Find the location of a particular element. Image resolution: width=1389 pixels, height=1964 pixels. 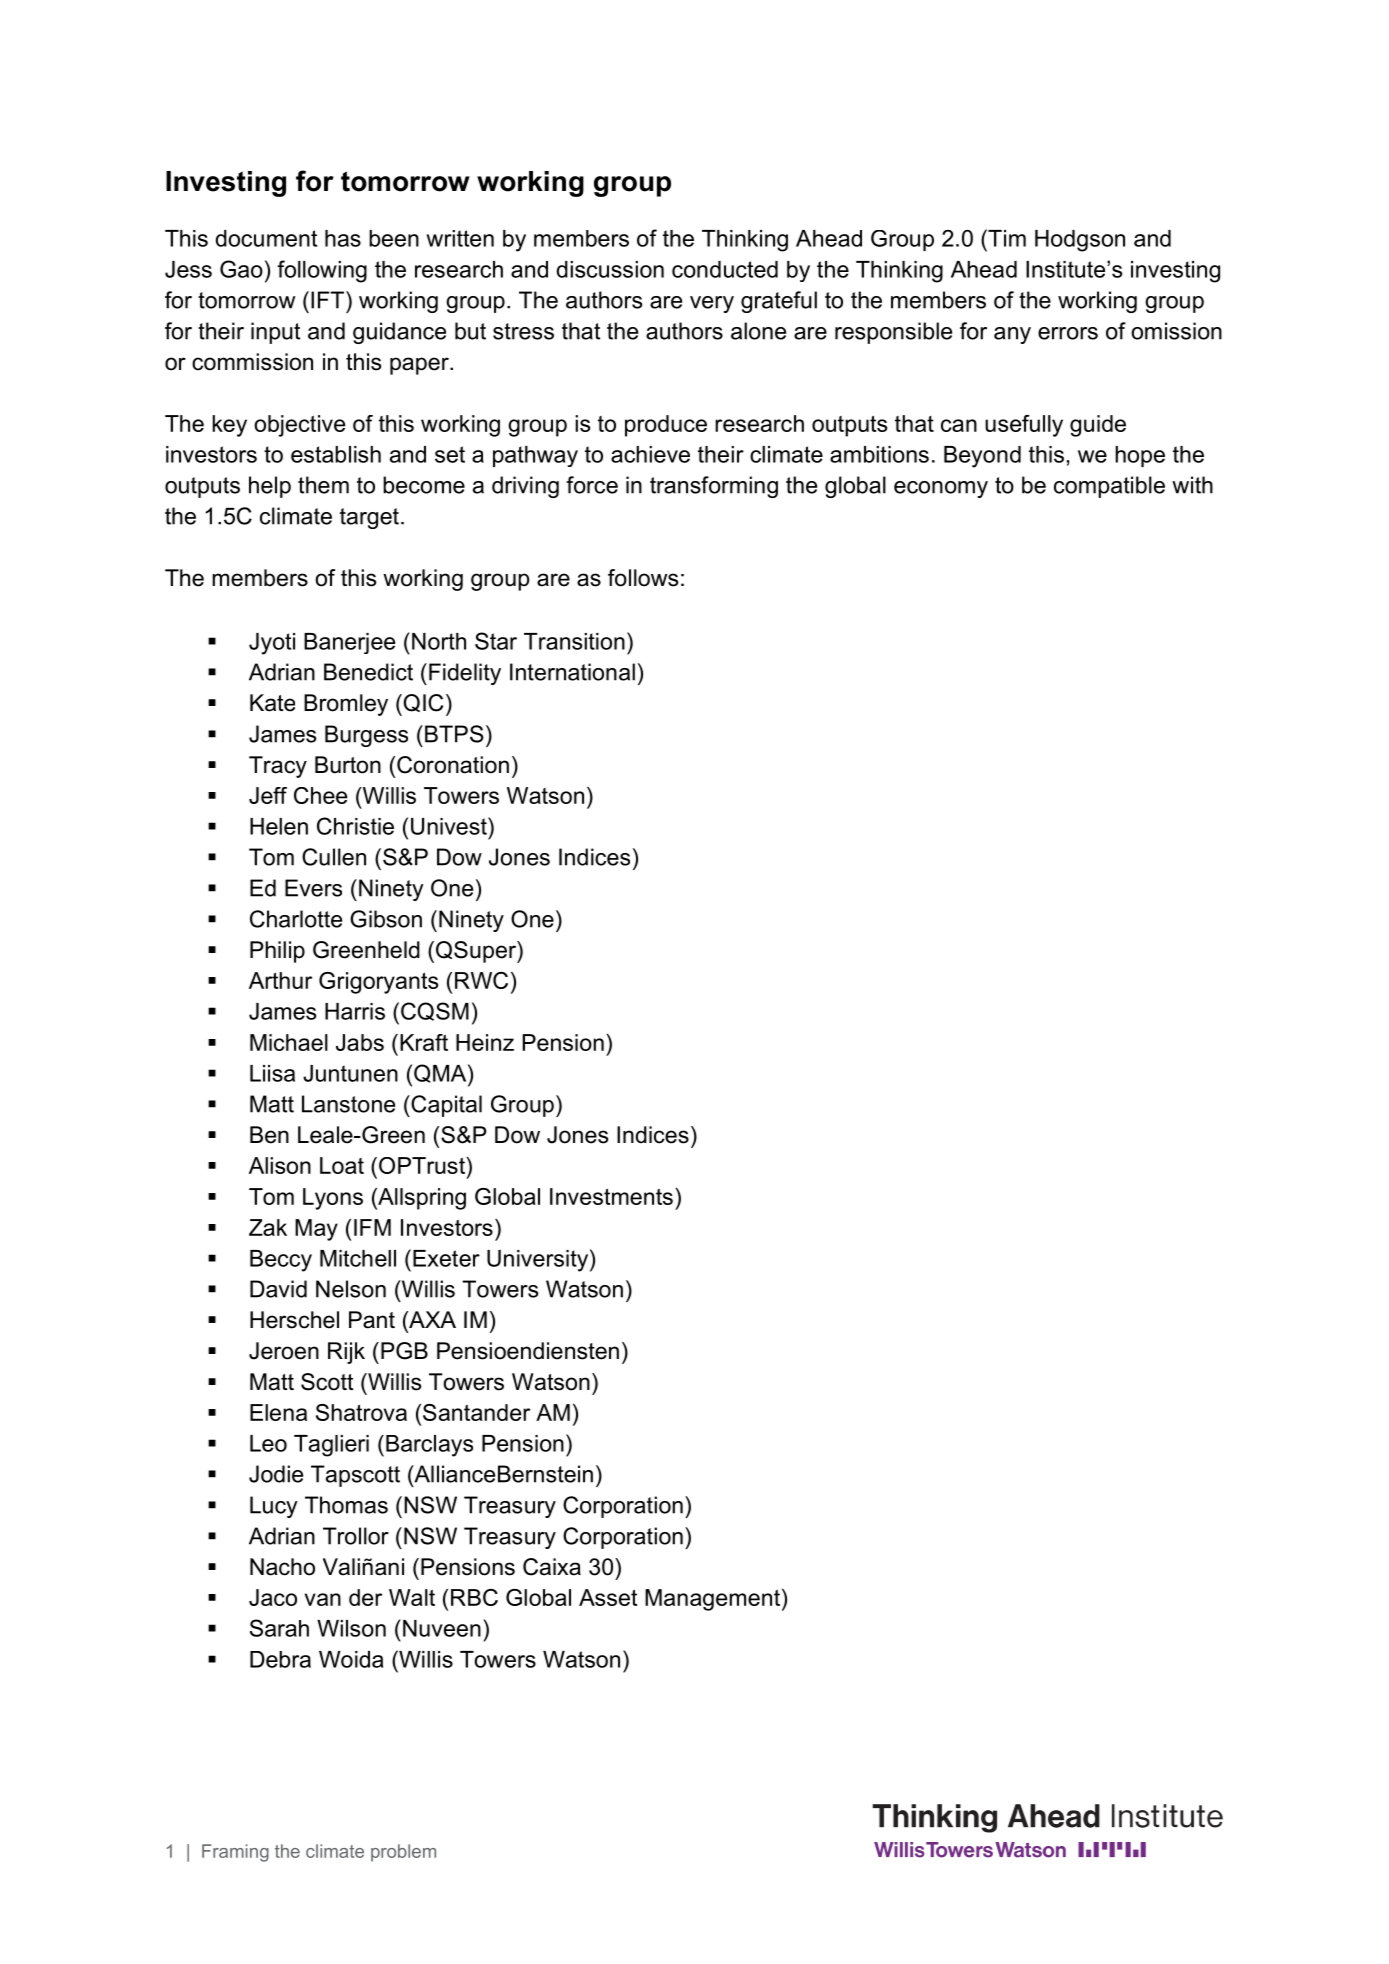

Santander is located at coordinates (476, 1412).
